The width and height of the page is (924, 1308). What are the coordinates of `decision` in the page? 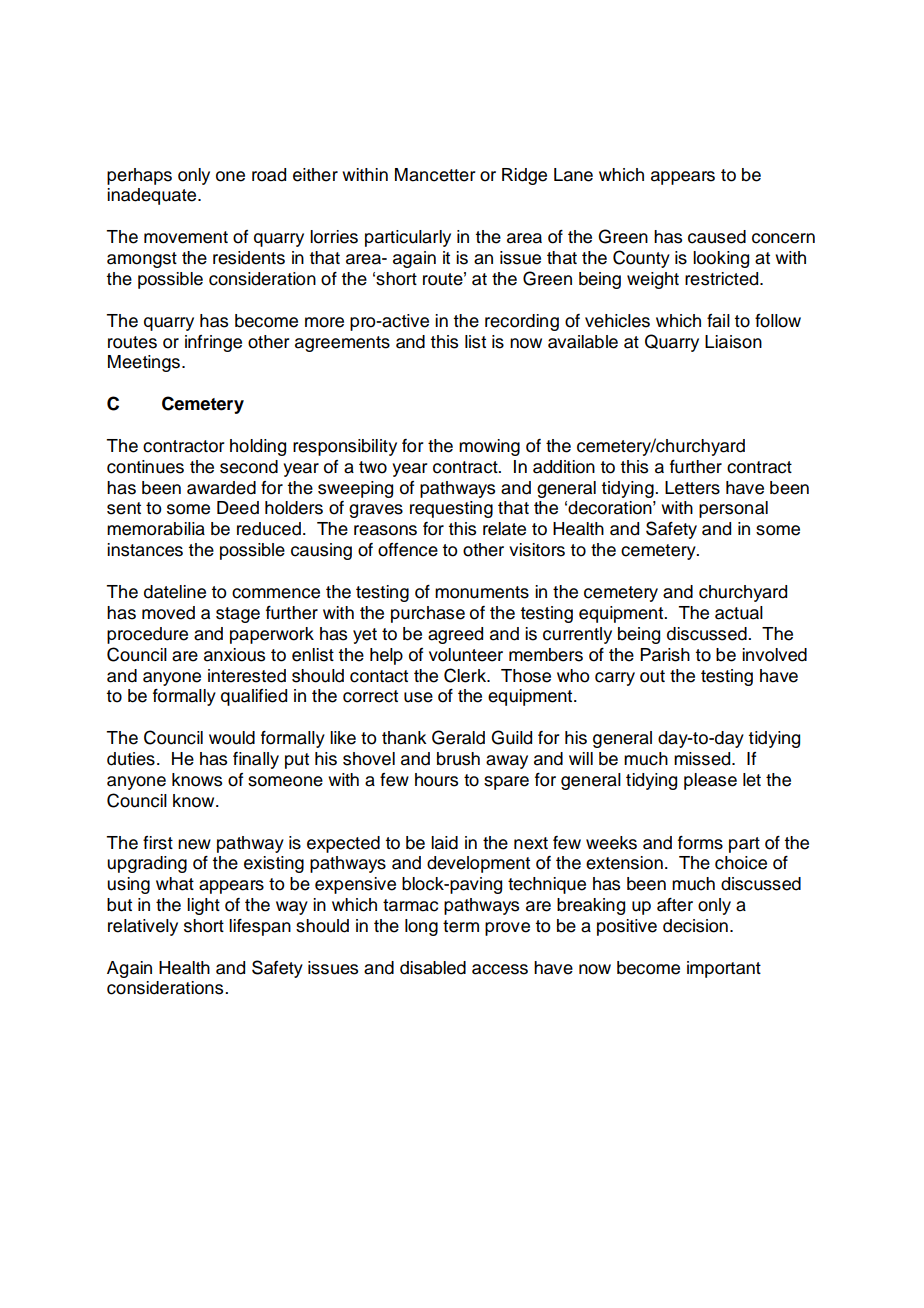 It's located at (695, 926).
